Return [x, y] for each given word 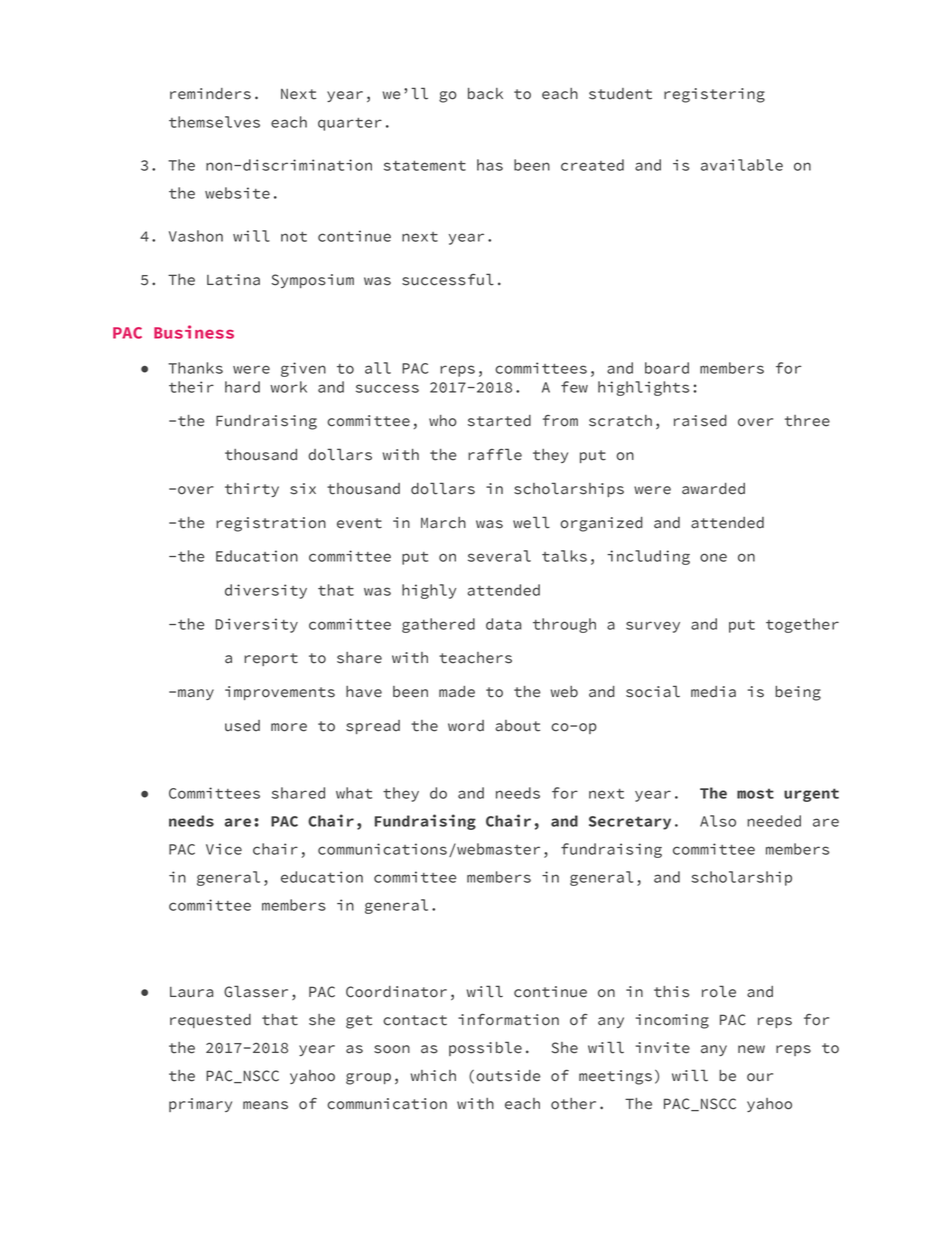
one [713, 557]
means [265, 1105]
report [271, 659]
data [504, 624]
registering [714, 95]
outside [508, 1076]
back [485, 94]
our [760, 1077]
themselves [214, 122]
